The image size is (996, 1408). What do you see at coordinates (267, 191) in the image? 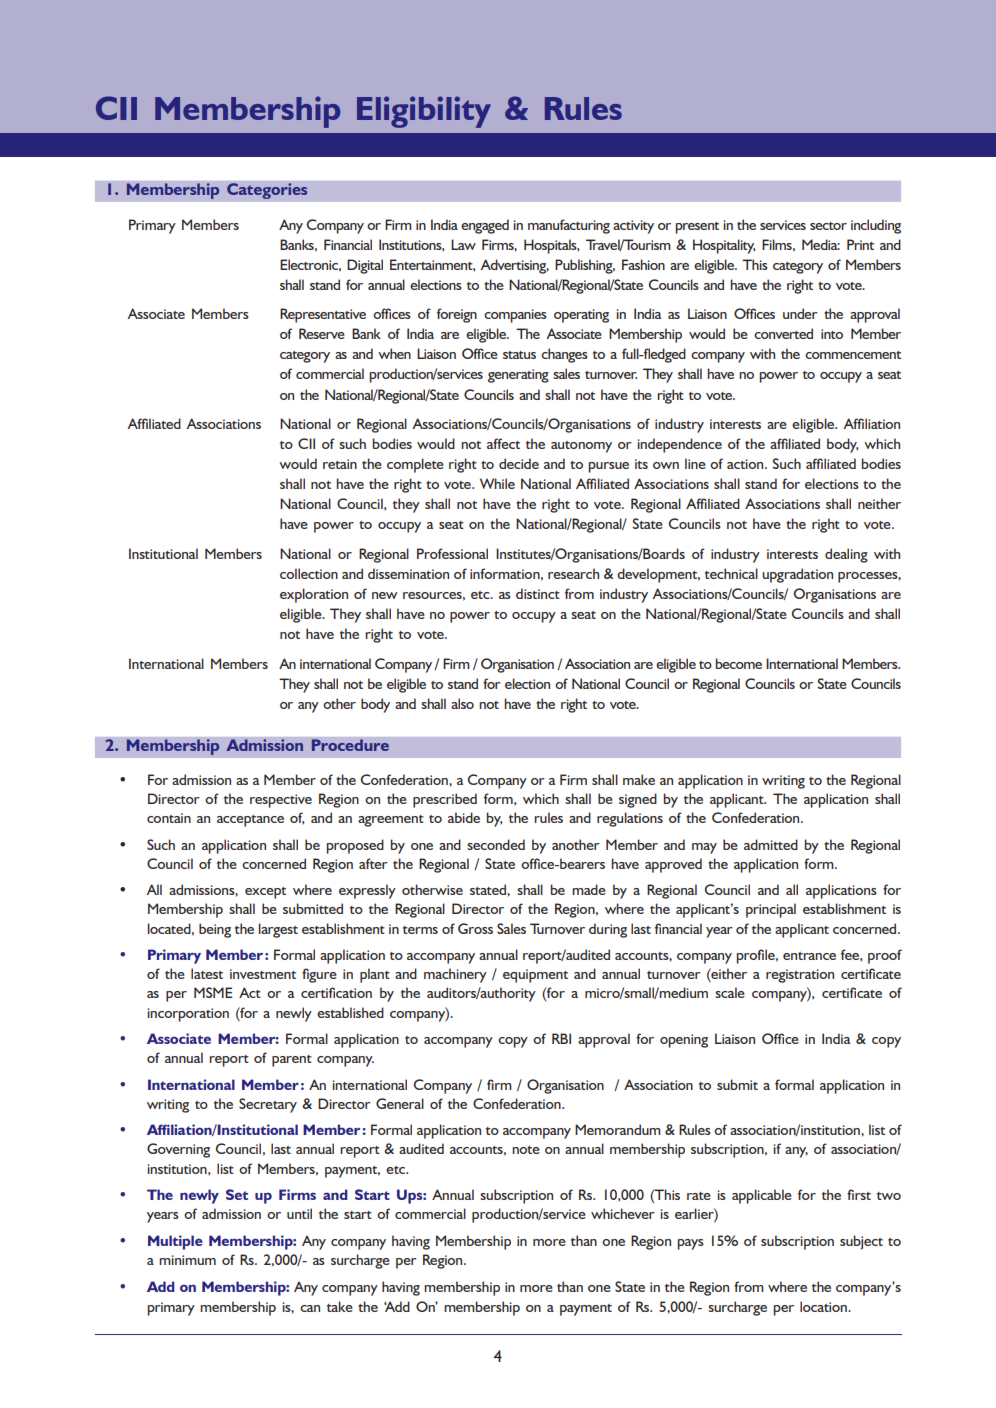
I see `Categories` at bounding box center [267, 191].
